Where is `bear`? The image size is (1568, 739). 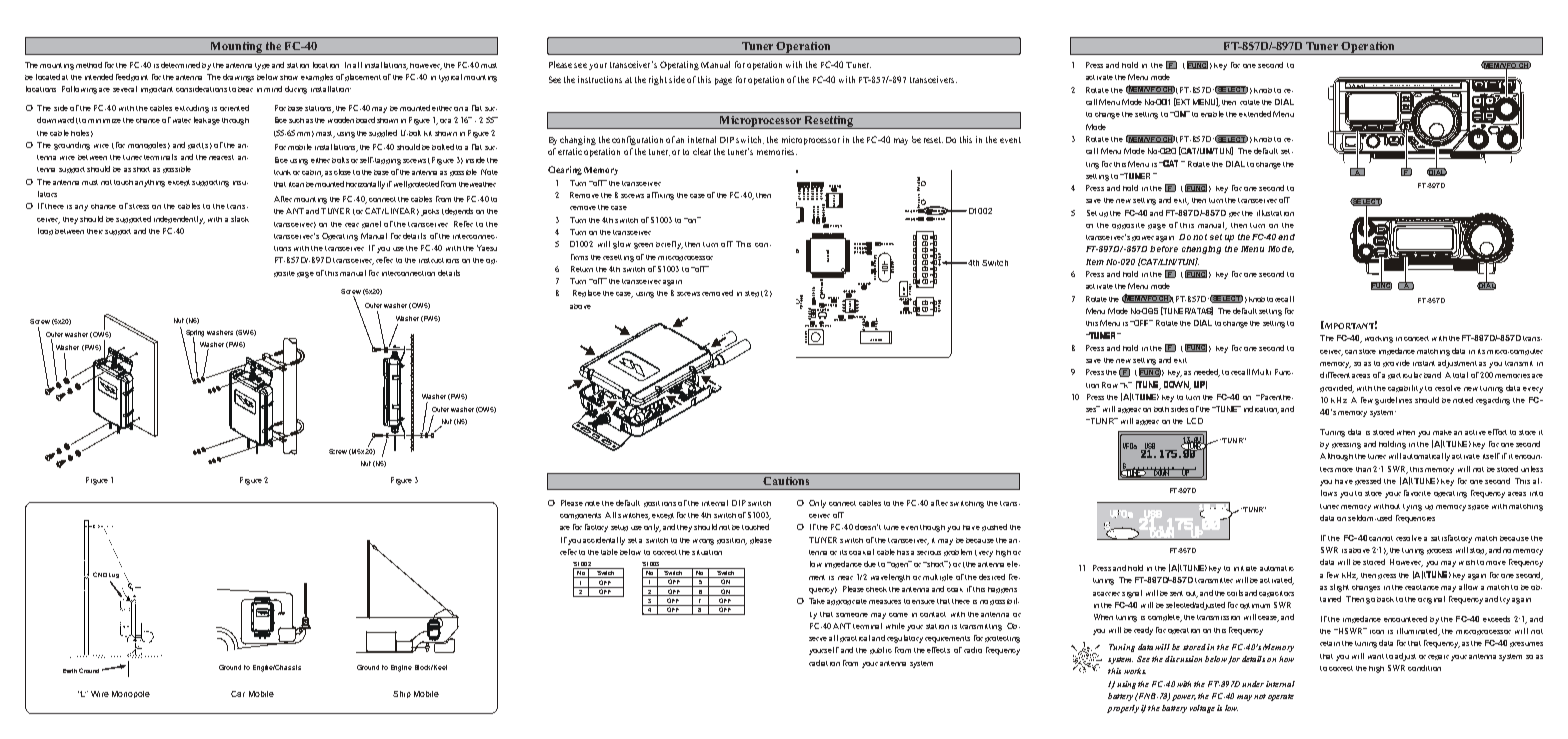 bear is located at coordinates (245, 89).
